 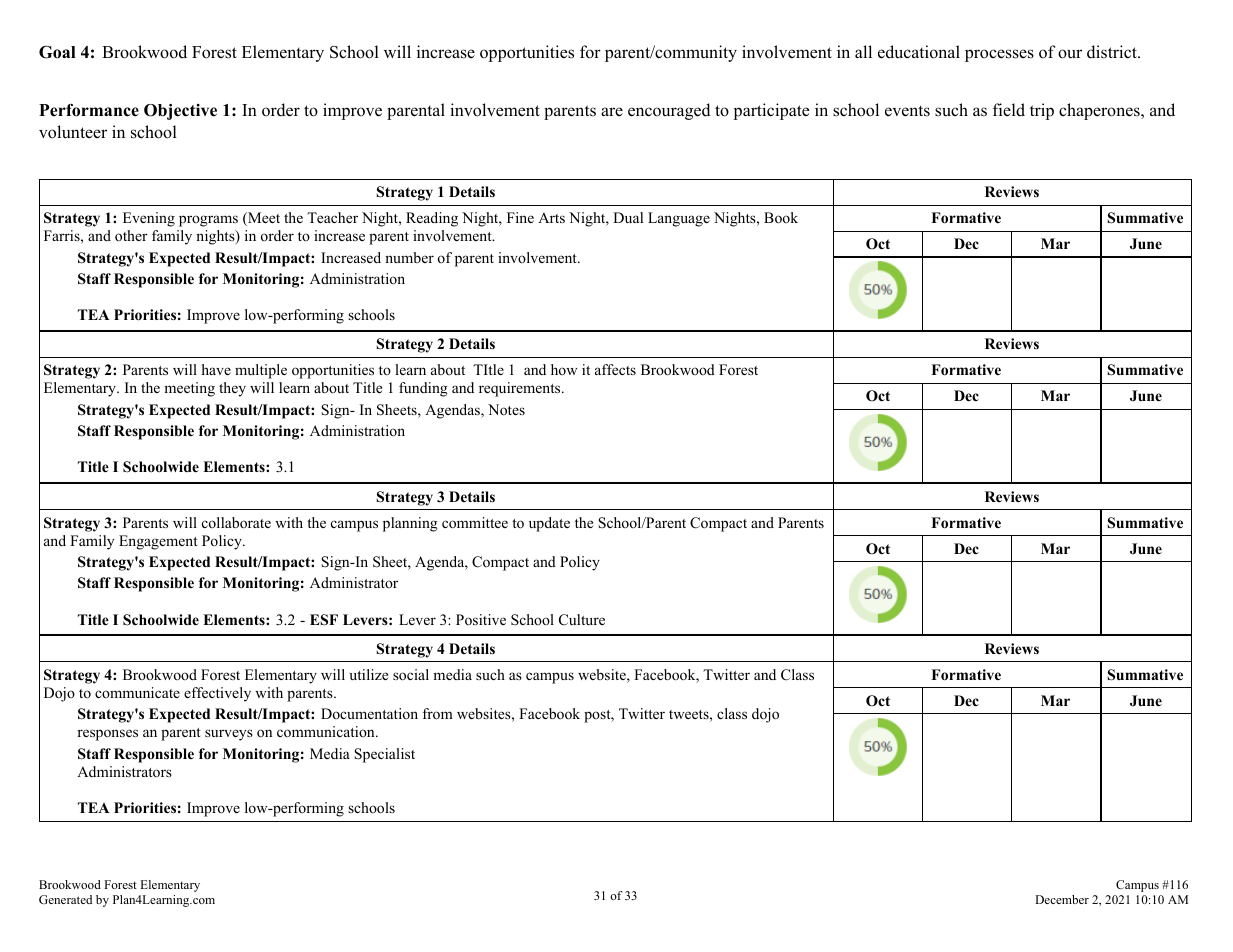 What do you see at coordinates (669, 111) in the screenshot?
I see `encouraged` at bounding box center [669, 111].
